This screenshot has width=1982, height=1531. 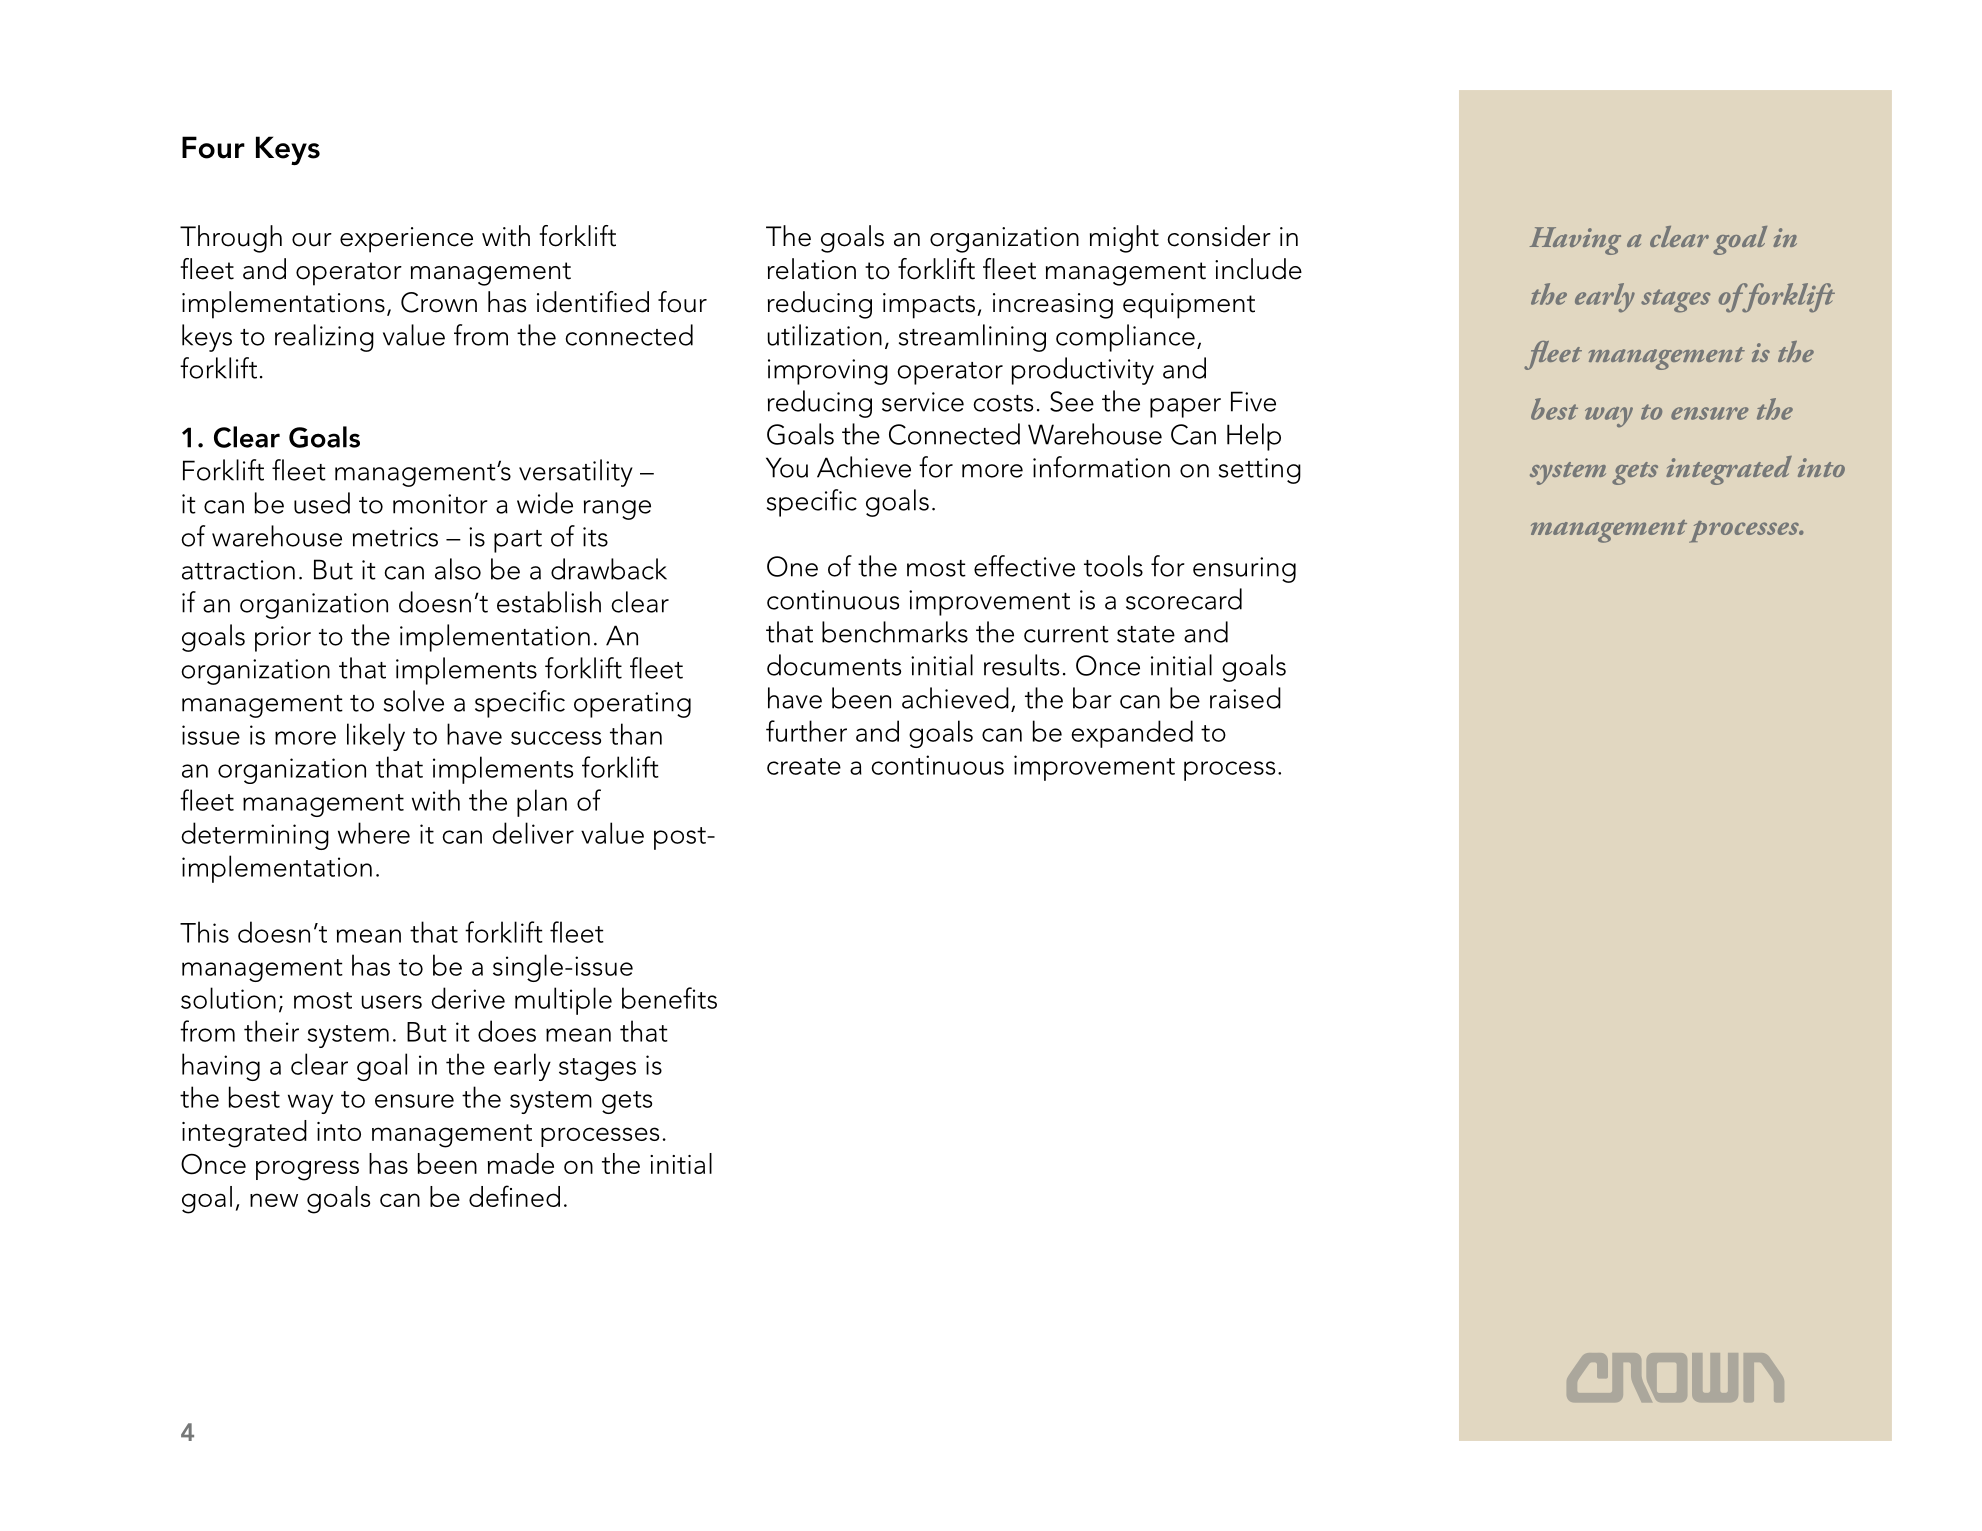 I want to click on might, so click(x=1124, y=239).
